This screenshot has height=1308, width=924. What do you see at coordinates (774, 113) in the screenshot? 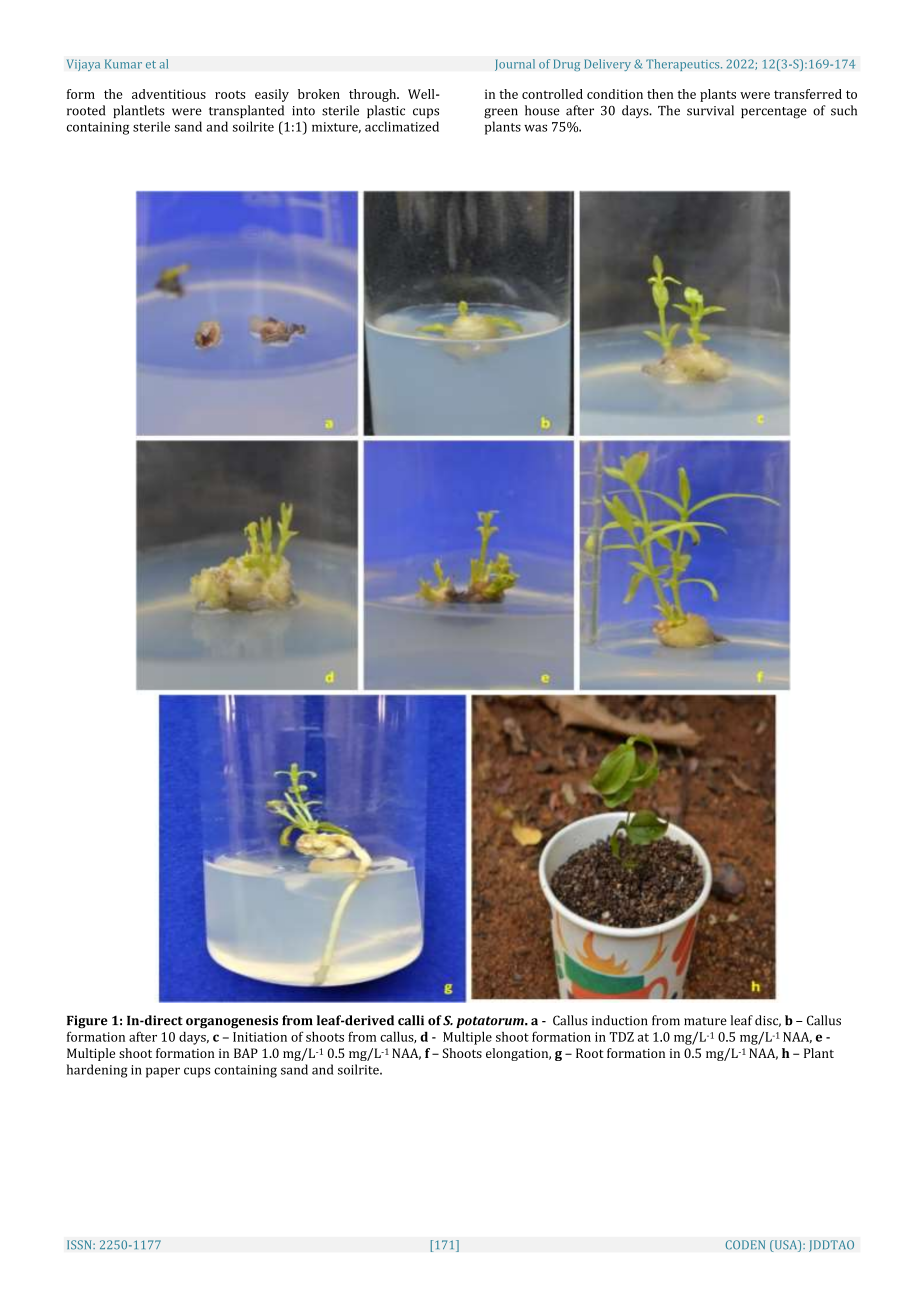
I see `percentage` at bounding box center [774, 113].
